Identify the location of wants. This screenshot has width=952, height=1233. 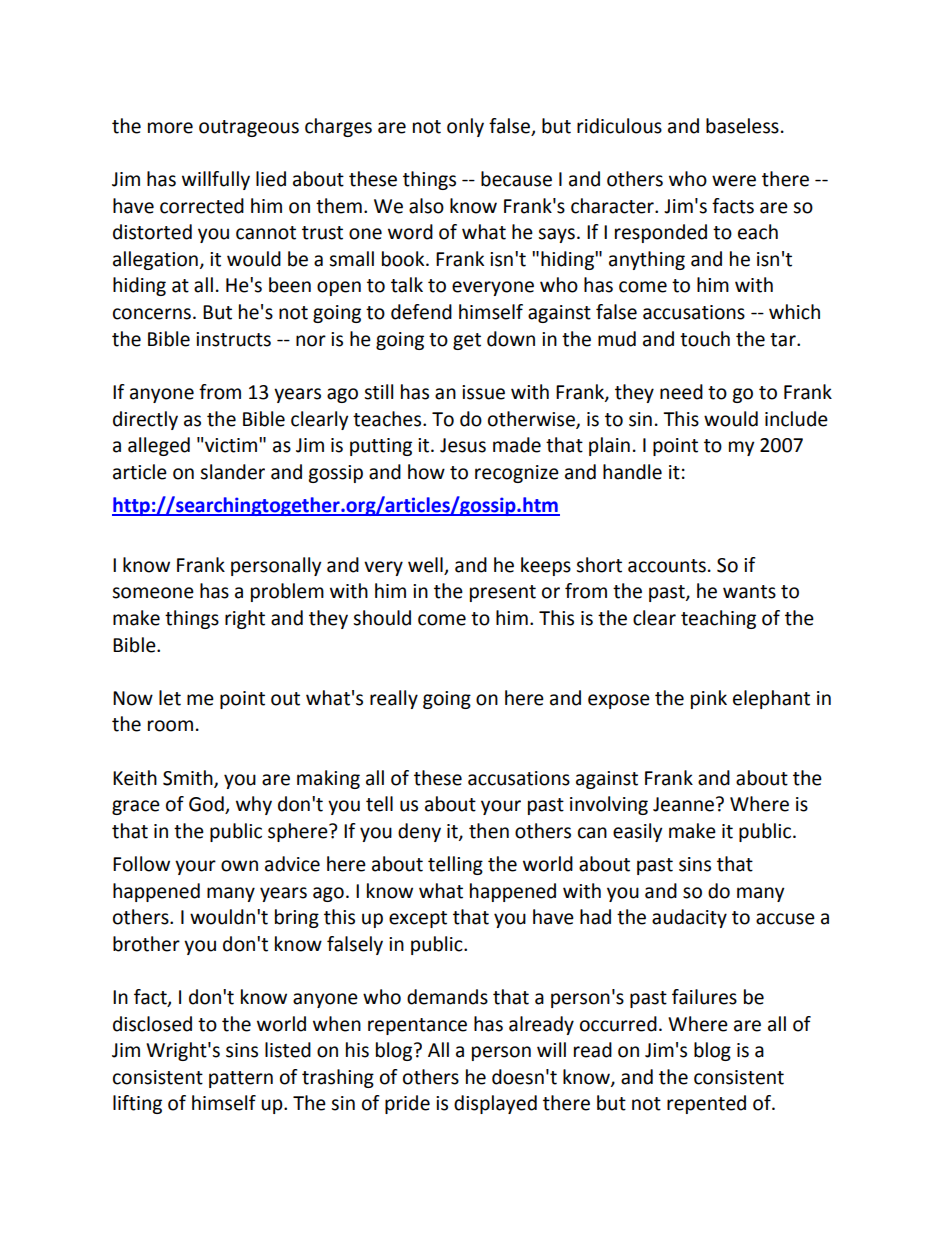
(749, 592).
